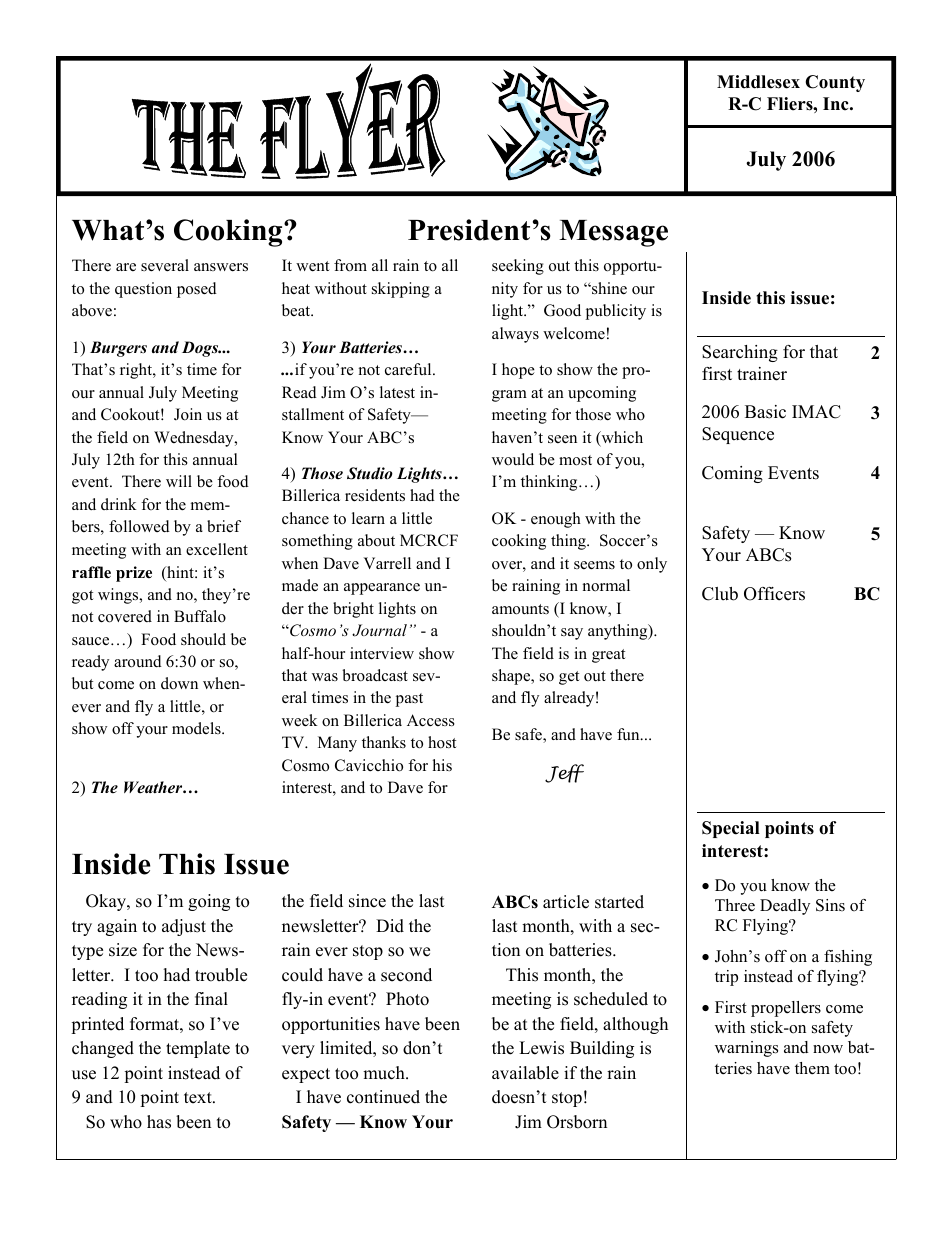  What do you see at coordinates (613, 233) in the page?
I see `Message` at bounding box center [613, 233].
